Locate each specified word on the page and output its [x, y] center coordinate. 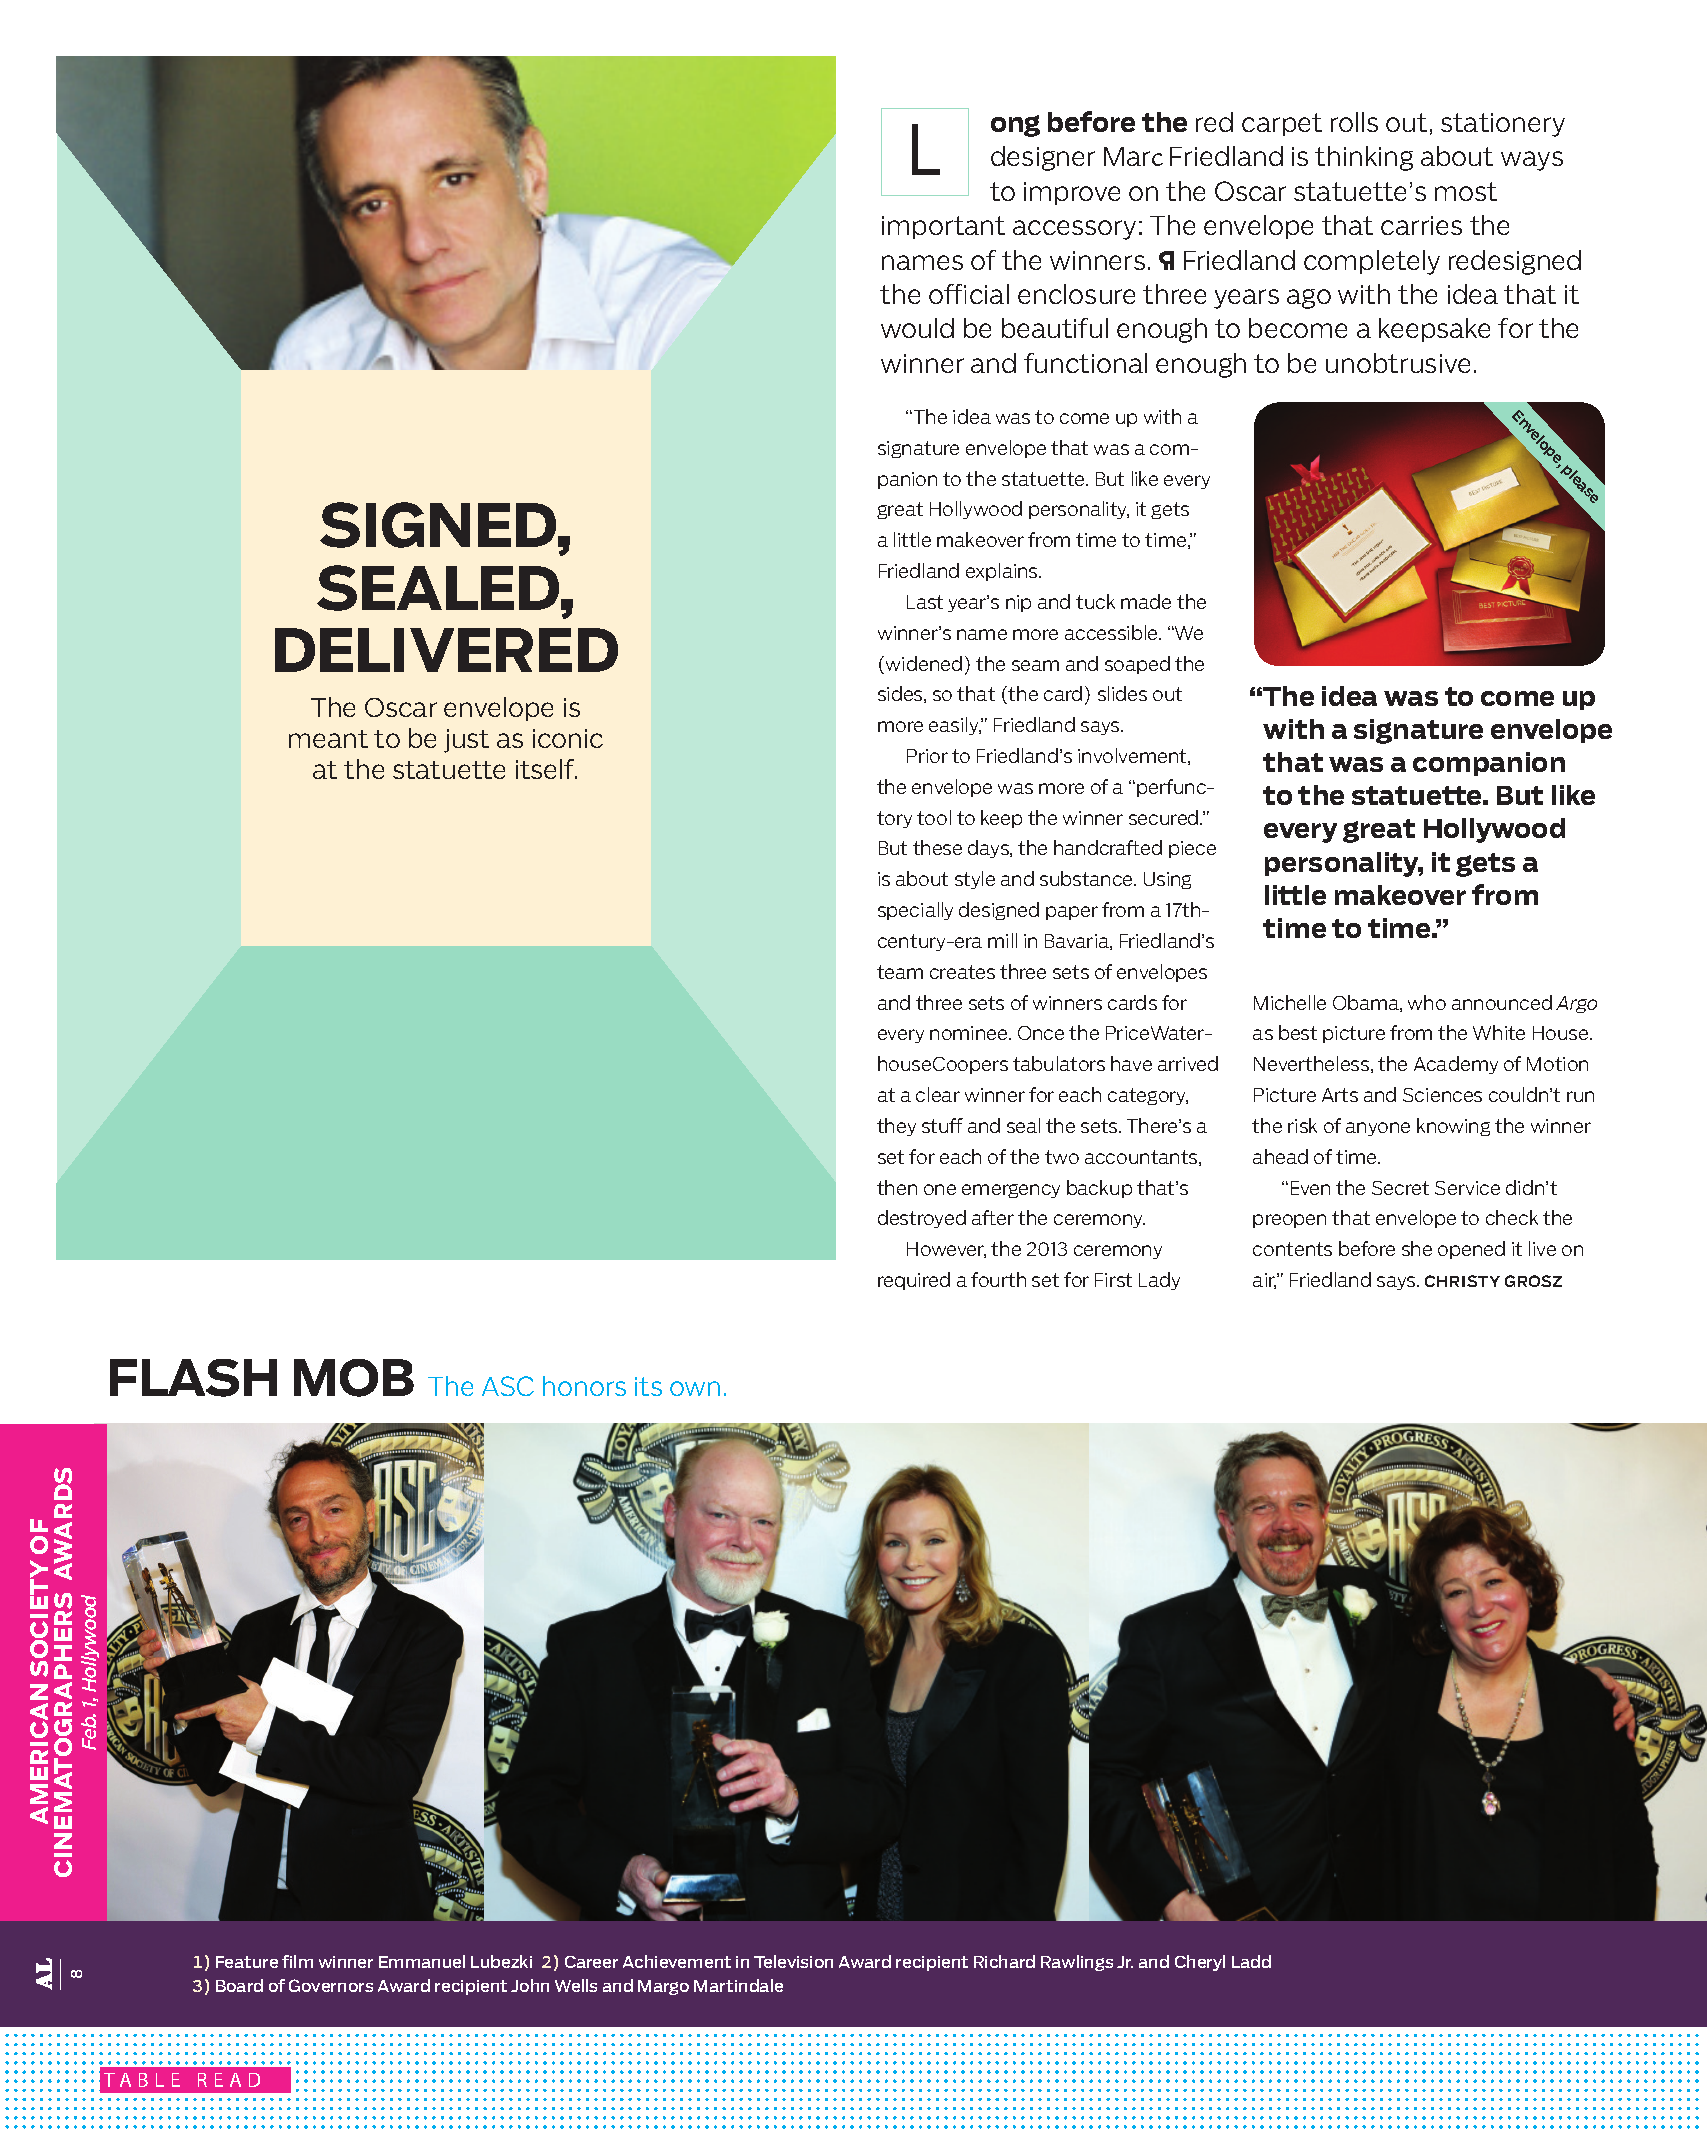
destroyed [922, 1219]
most [1466, 191]
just [466, 741]
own [695, 1388]
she [1417, 1248]
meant [328, 739]
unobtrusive [1398, 363]
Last [925, 602]
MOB [354, 1378]
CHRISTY [1462, 1281]
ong [1015, 126]
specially [915, 911]
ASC [508, 1386]
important [943, 227]
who [1427, 1002]
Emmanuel [422, 1961]
